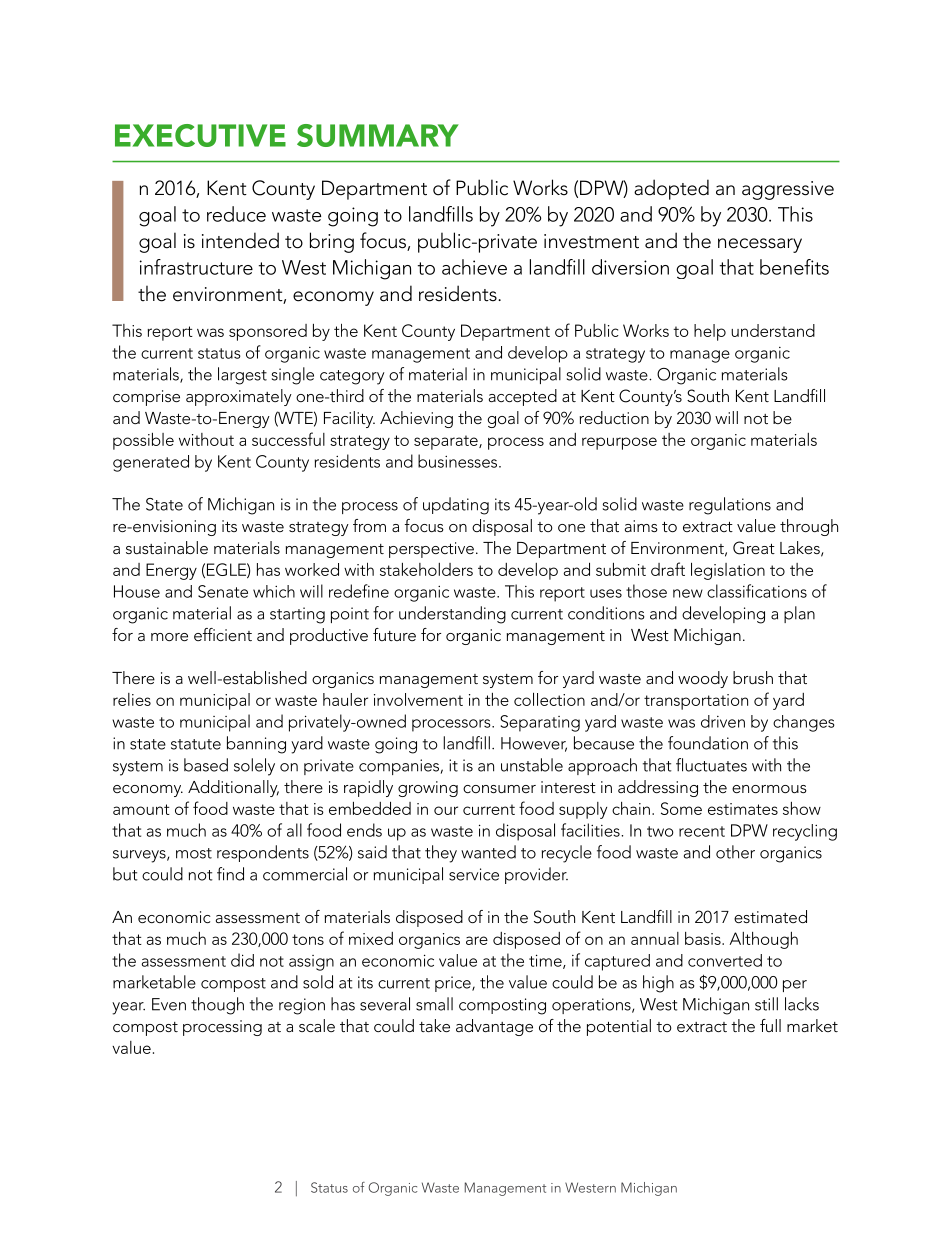  I want to click on involvement, so click(418, 699).
